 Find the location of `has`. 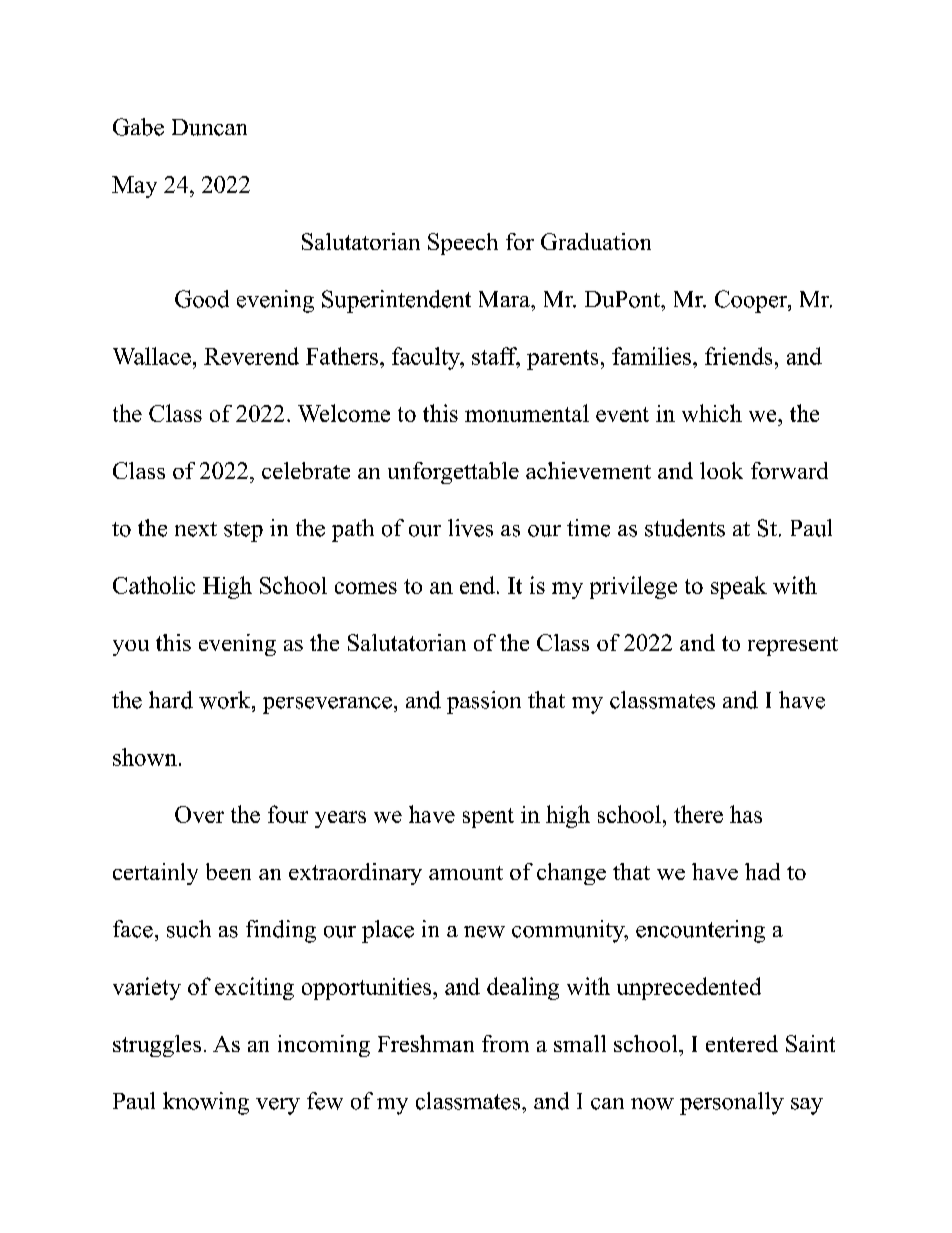

has is located at coordinates (746, 814).
